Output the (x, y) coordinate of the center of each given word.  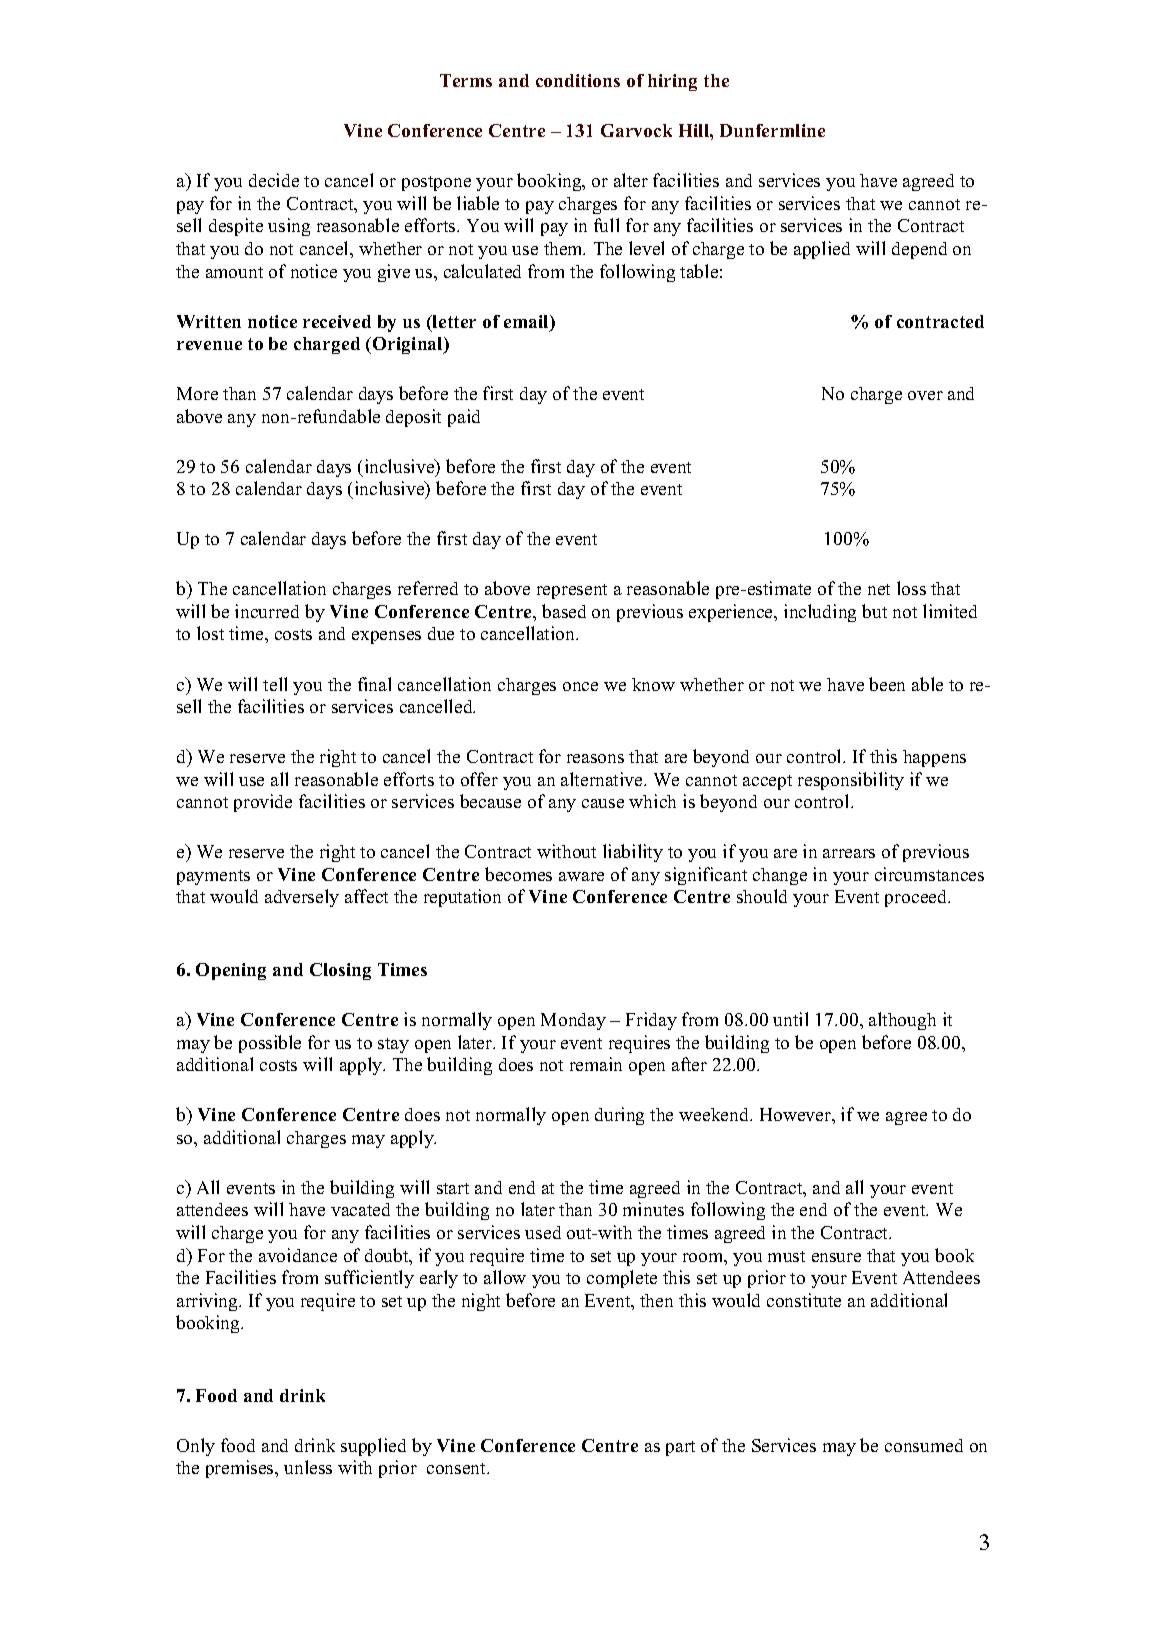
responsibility (851, 781)
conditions (578, 80)
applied (822, 250)
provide (263, 803)
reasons (595, 758)
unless (308, 1467)
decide (274, 180)
